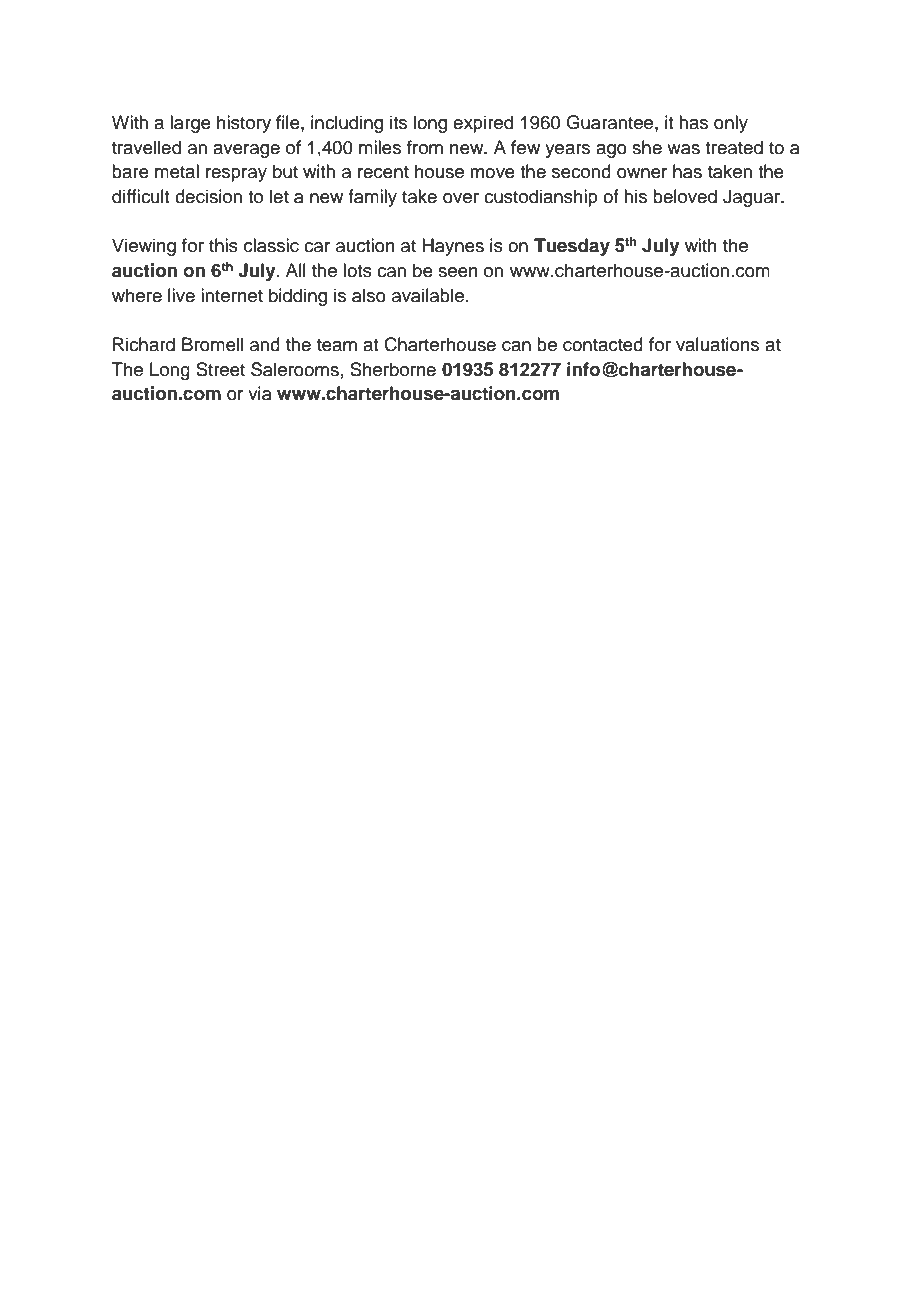 The width and height of the image is (924, 1308). What do you see at coordinates (603, 344) in the image?
I see `contacted` at bounding box center [603, 344].
